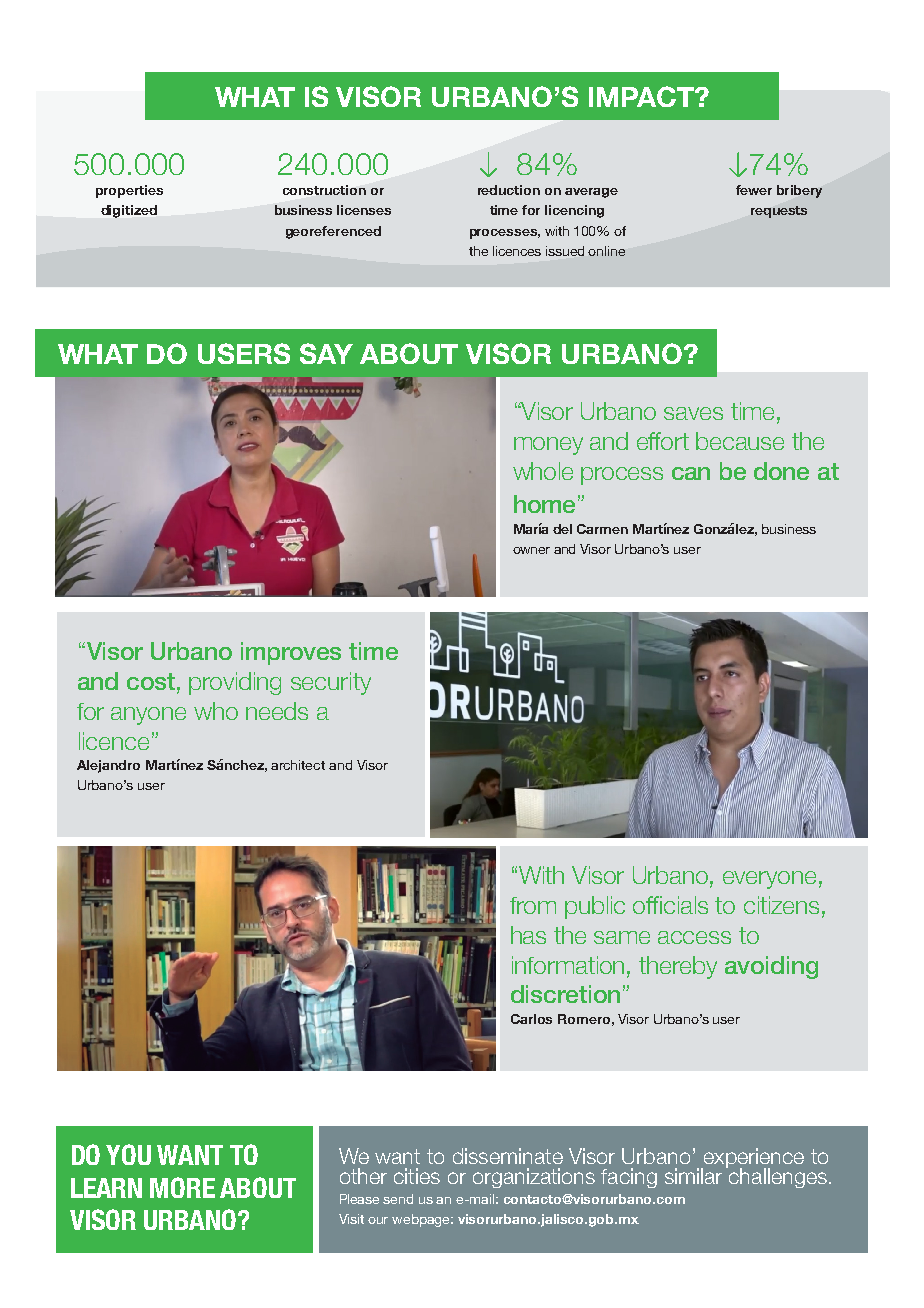 The image size is (924, 1308). What do you see at coordinates (509, 190) in the screenshot?
I see `reduction` at bounding box center [509, 190].
